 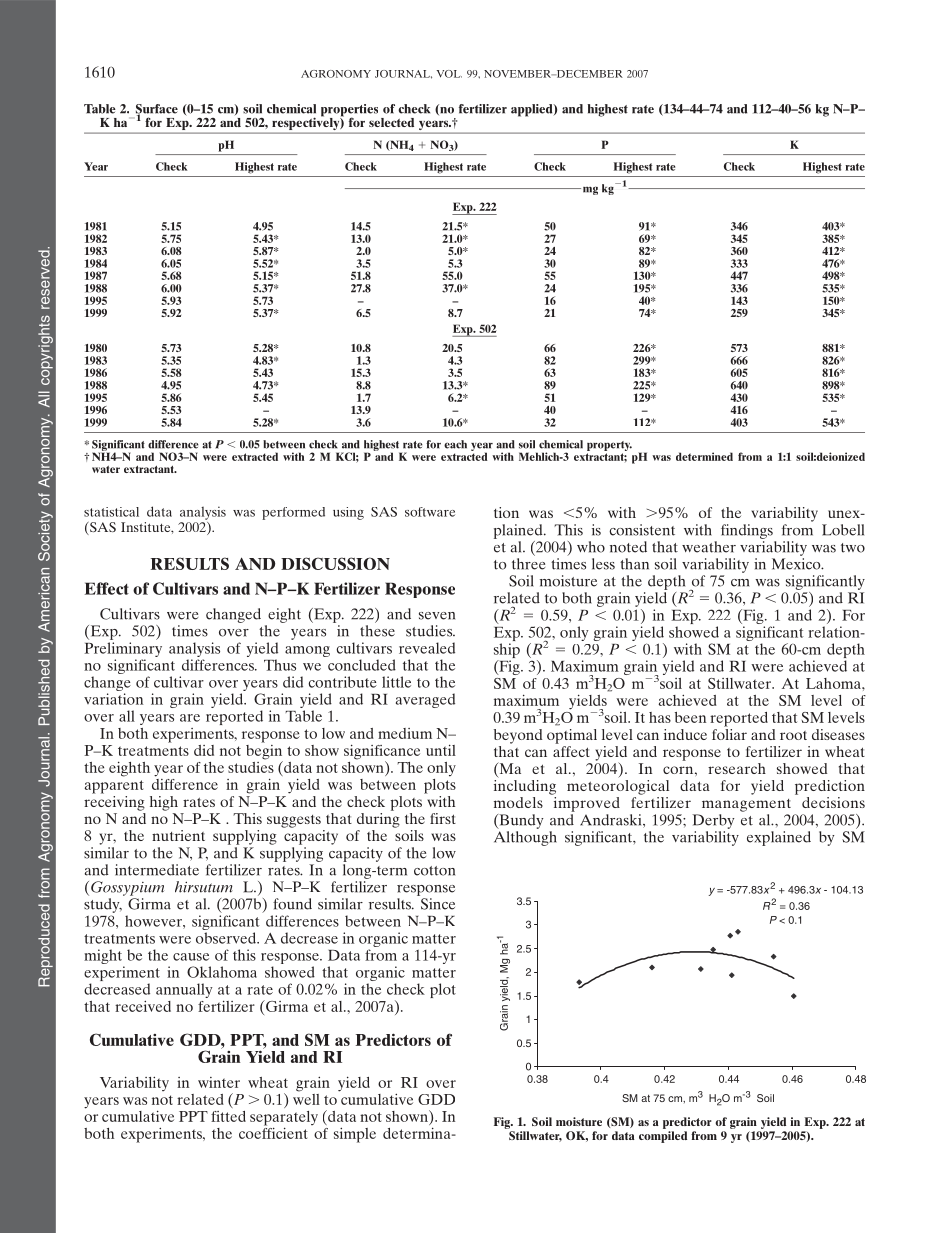 I want to click on selected, so click(x=391, y=122).
